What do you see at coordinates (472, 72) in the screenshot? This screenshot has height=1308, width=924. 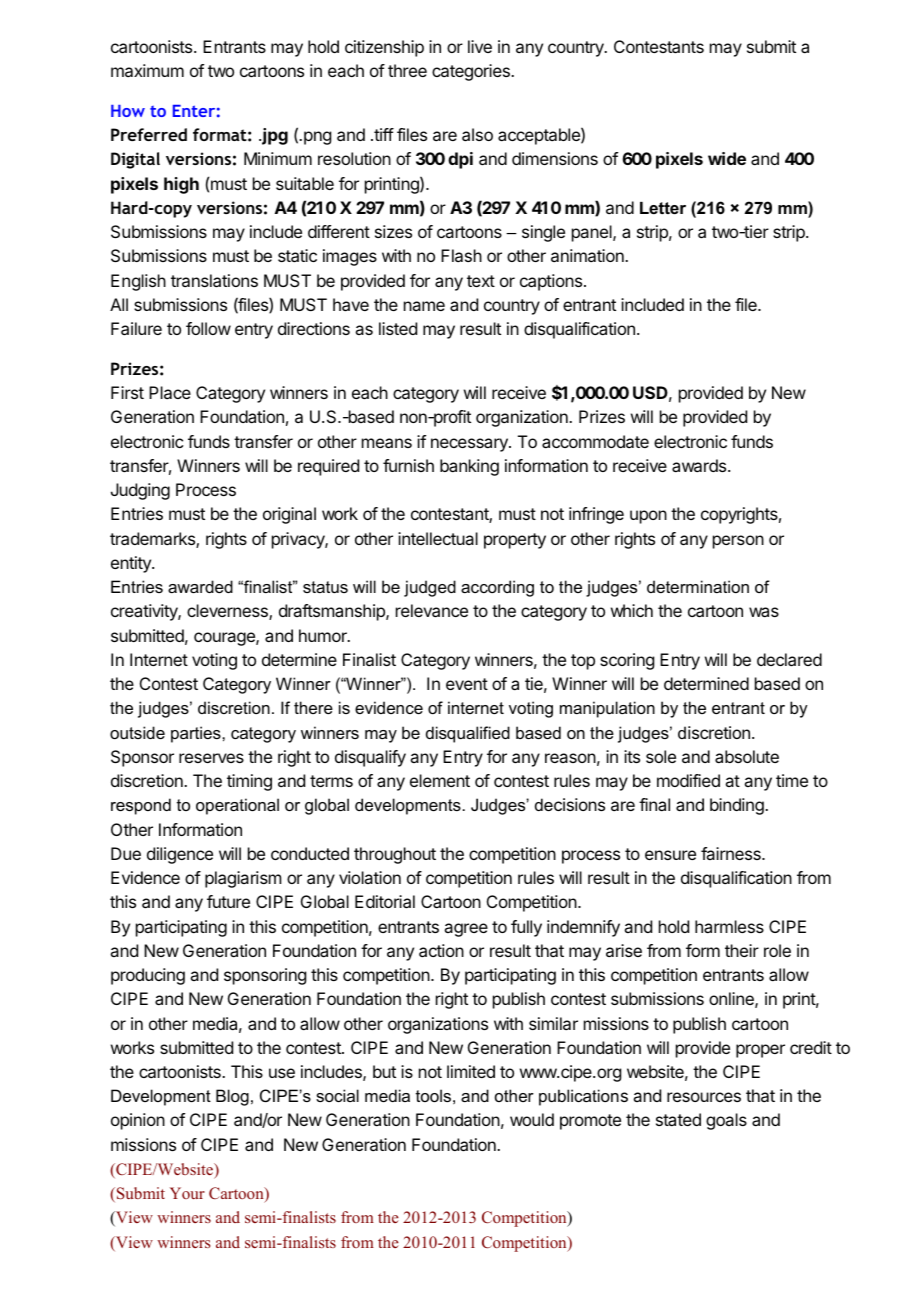 I see `categories` at bounding box center [472, 72].
